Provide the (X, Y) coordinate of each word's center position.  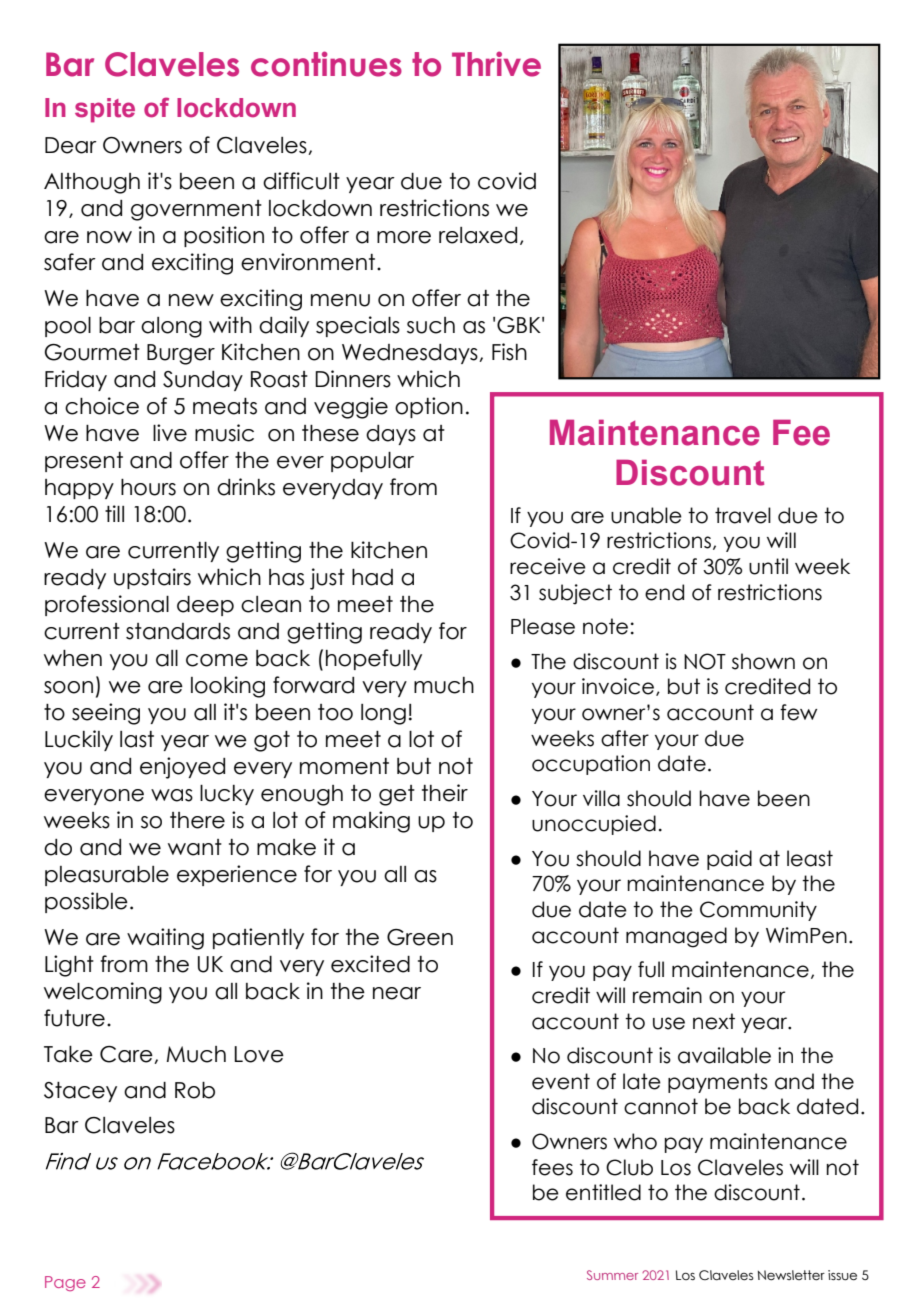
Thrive (496, 64)
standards (178, 631)
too (335, 712)
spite (105, 110)
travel (743, 515)
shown (763, 661)
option (429, 407)
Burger (181, 354)
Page (65, 1283)
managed (676, 937)
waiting (165, 939)
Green (420, 937)
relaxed (478, 235)
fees (552, 1167)
